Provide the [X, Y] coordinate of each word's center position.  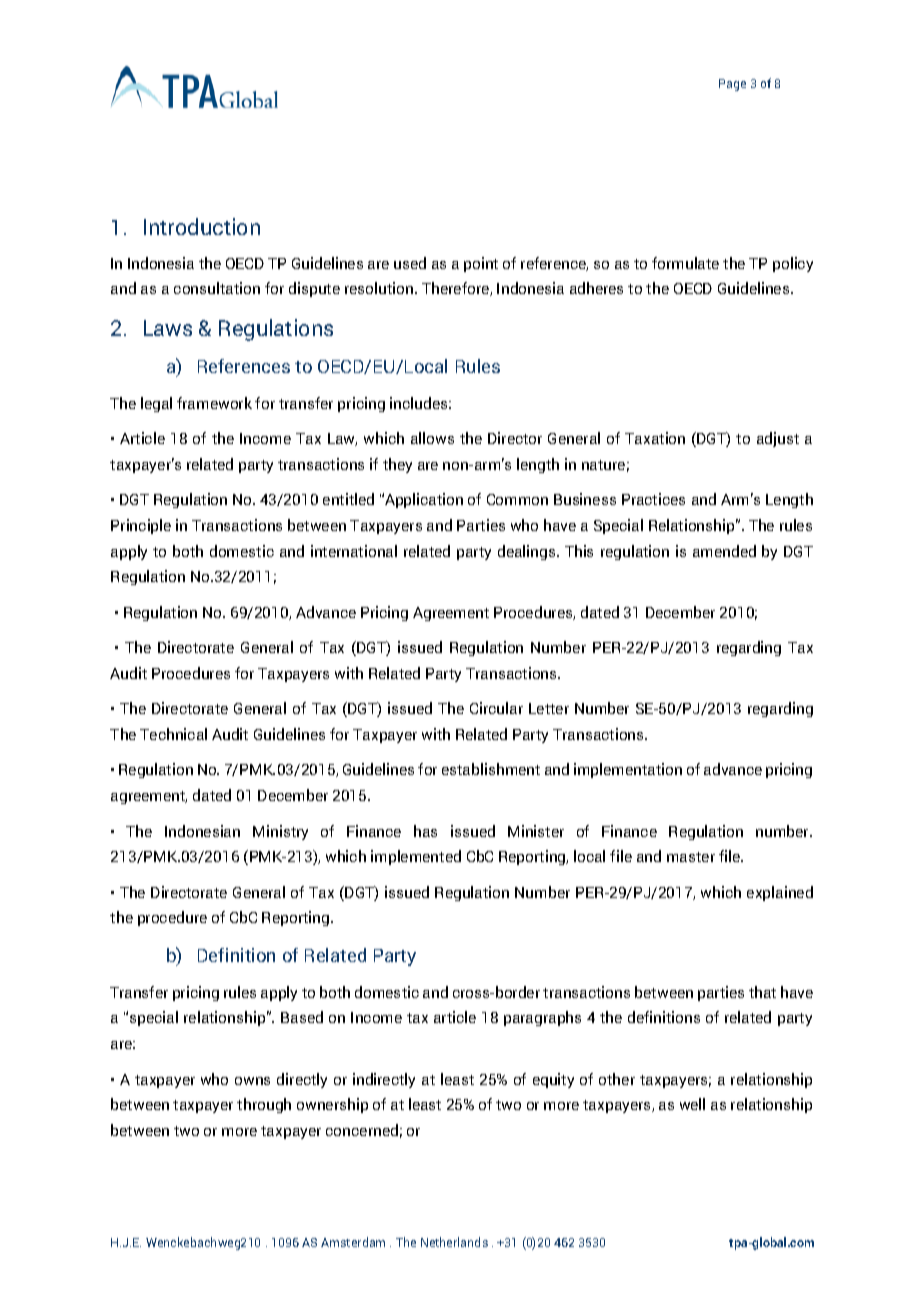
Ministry [280, 832]
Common [517, 499]
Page [732, 85]
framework [214, 403]
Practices [653, 499]
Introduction [202, 226]
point [481, 264]
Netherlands [454, 1242]
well [692, 1104]
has [425, 831]
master [691, 857]
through [264, 1105]
